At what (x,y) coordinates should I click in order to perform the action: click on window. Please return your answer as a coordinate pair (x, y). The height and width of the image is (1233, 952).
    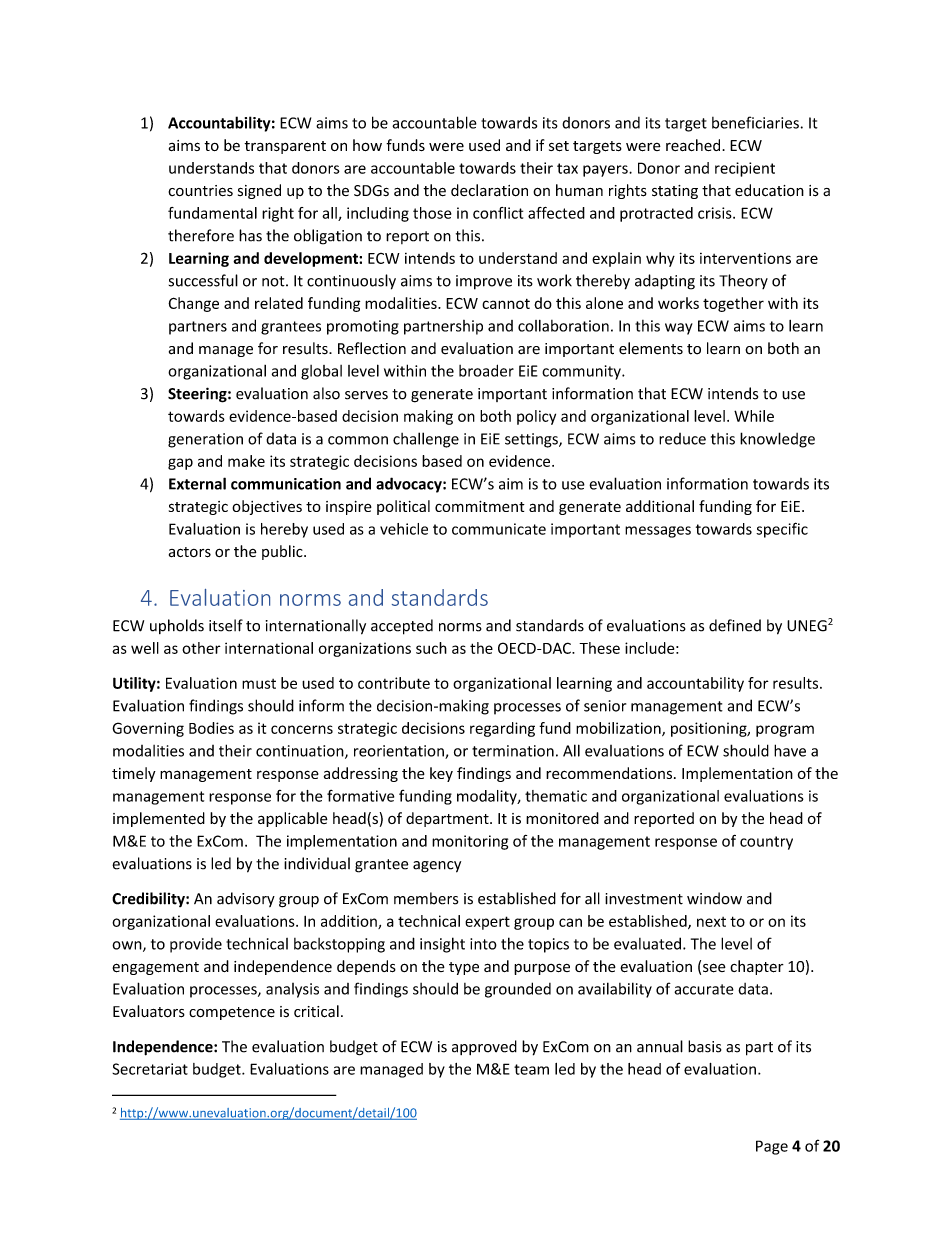
    Looking at the image, I should click on (714, 898).
